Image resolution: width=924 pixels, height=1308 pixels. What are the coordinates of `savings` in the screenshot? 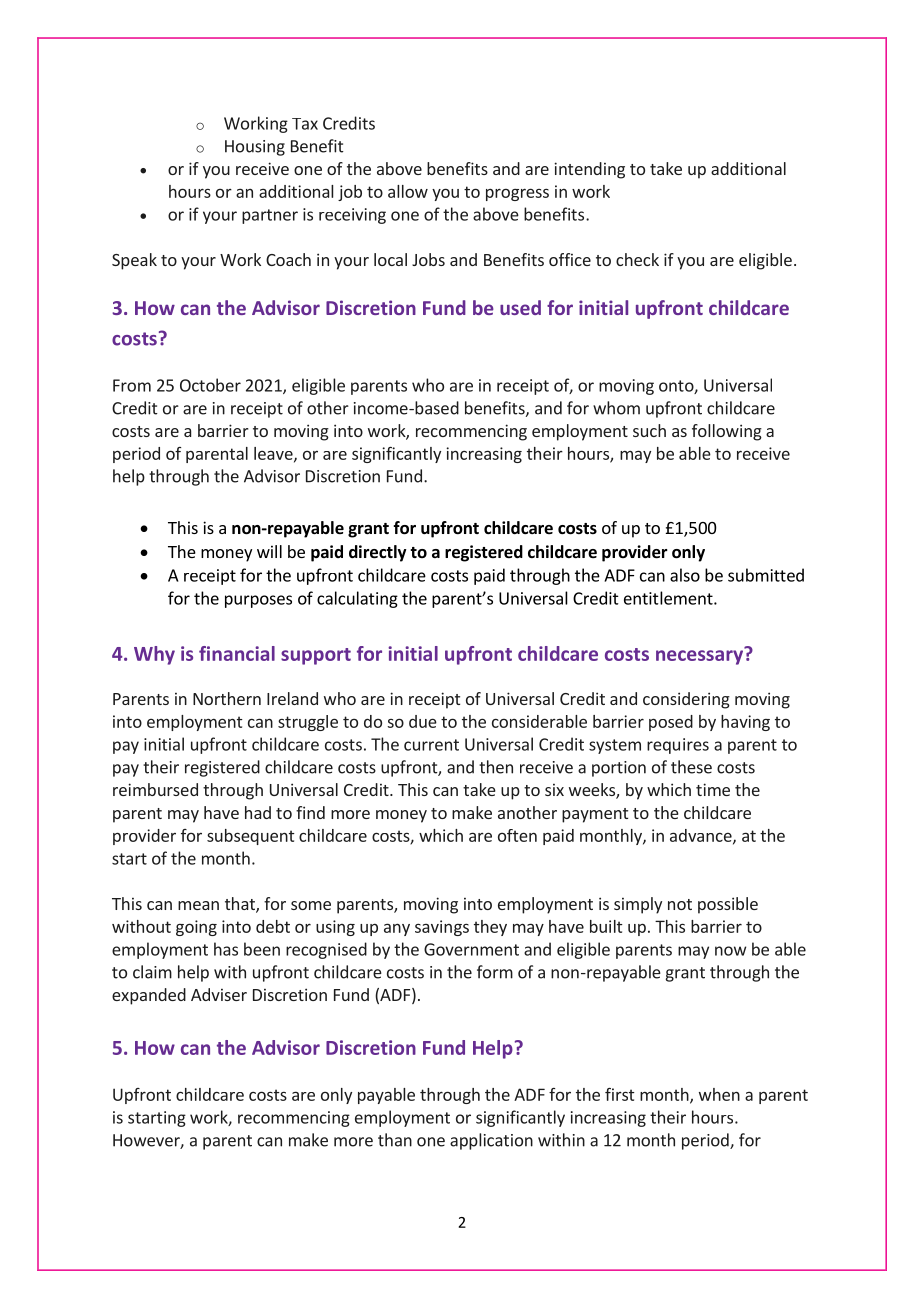 It's located at (442, 928).
